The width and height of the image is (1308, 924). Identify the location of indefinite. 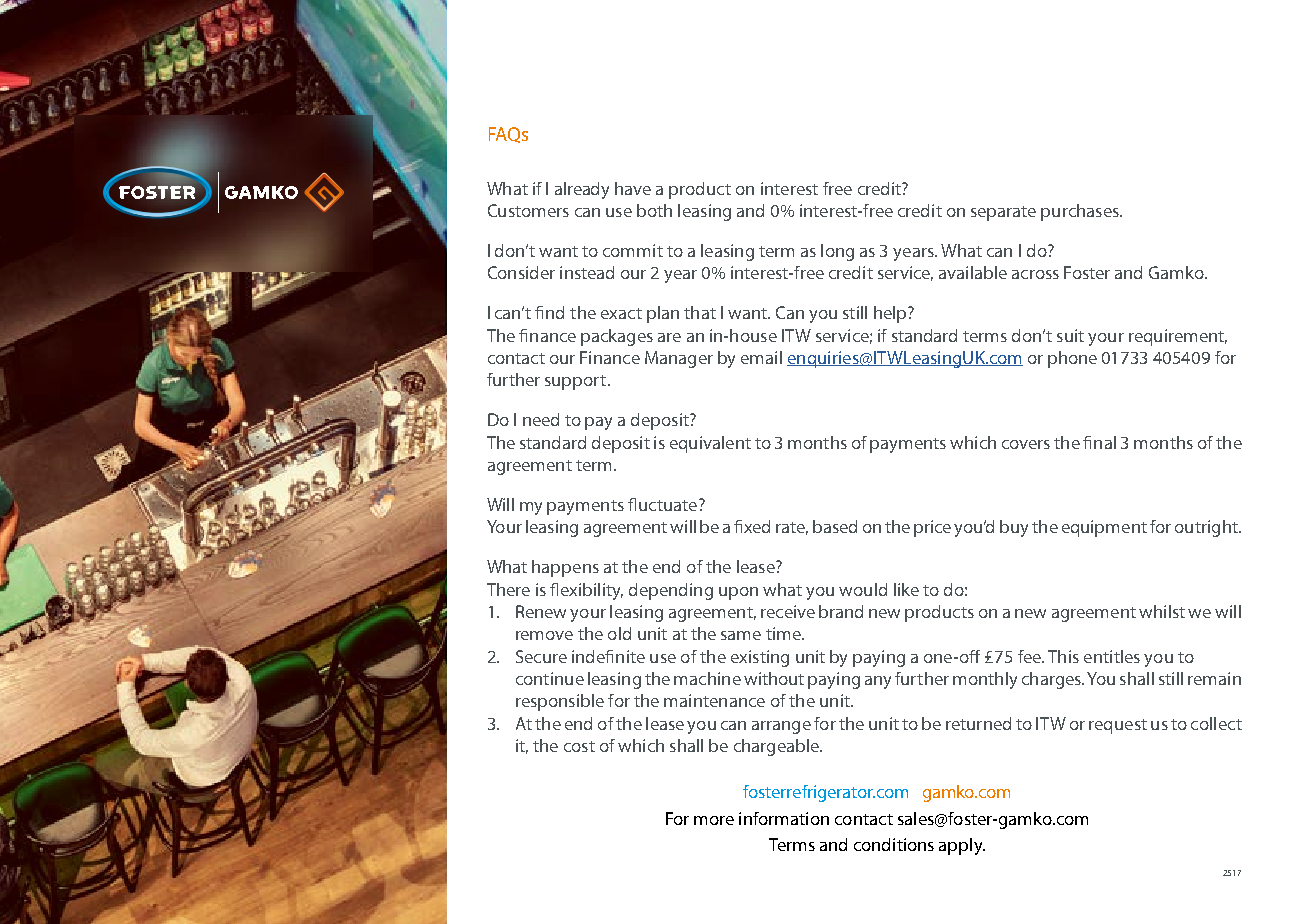
(608, 656).
